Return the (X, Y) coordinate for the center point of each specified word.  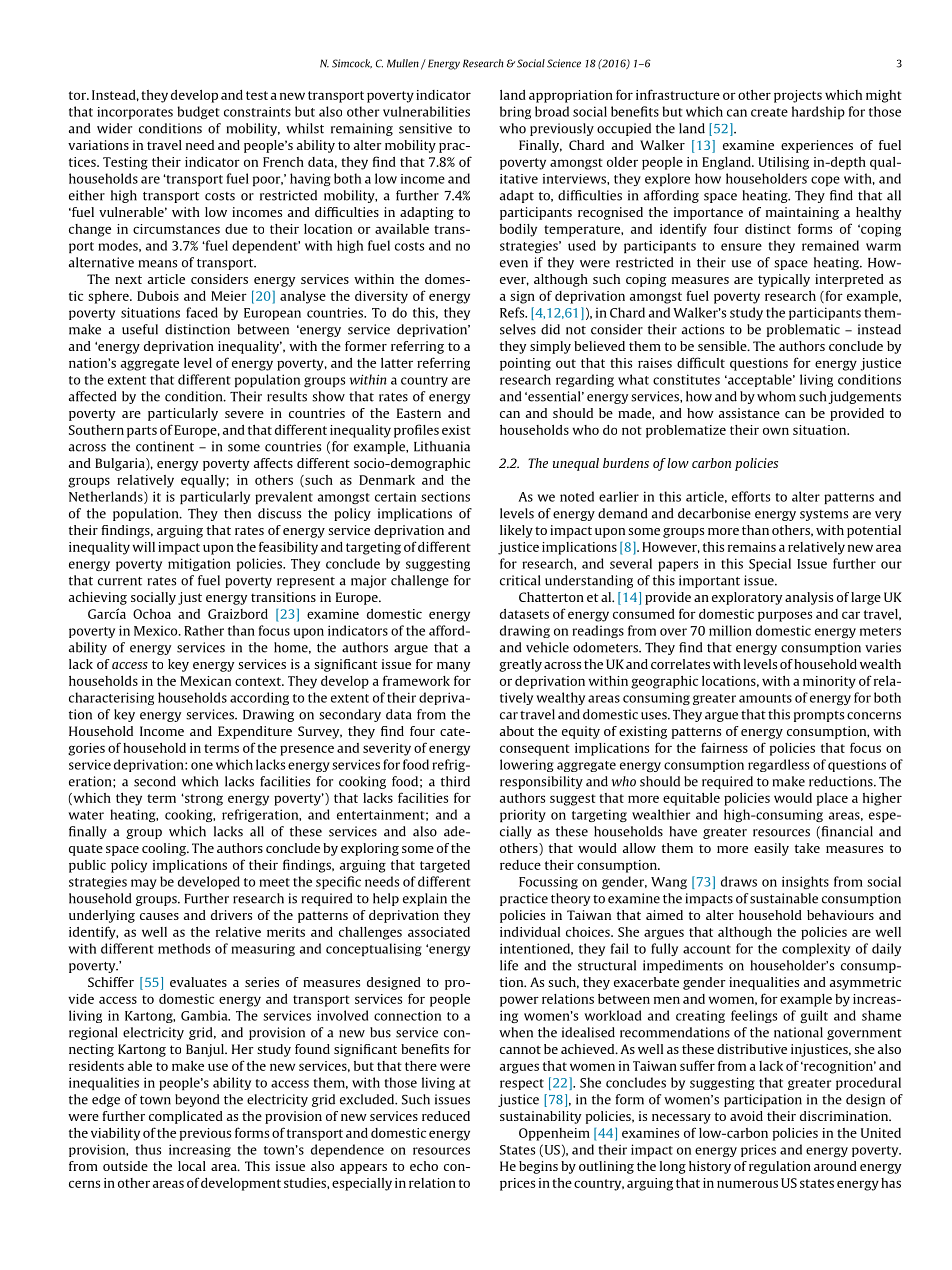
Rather (204, 630)
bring (515, 112)
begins (538, 1167)
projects (798, 96)
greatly (520, 665)
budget (199, 112)
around (835, 1166)
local (192, 1166)
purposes (785, 616)
